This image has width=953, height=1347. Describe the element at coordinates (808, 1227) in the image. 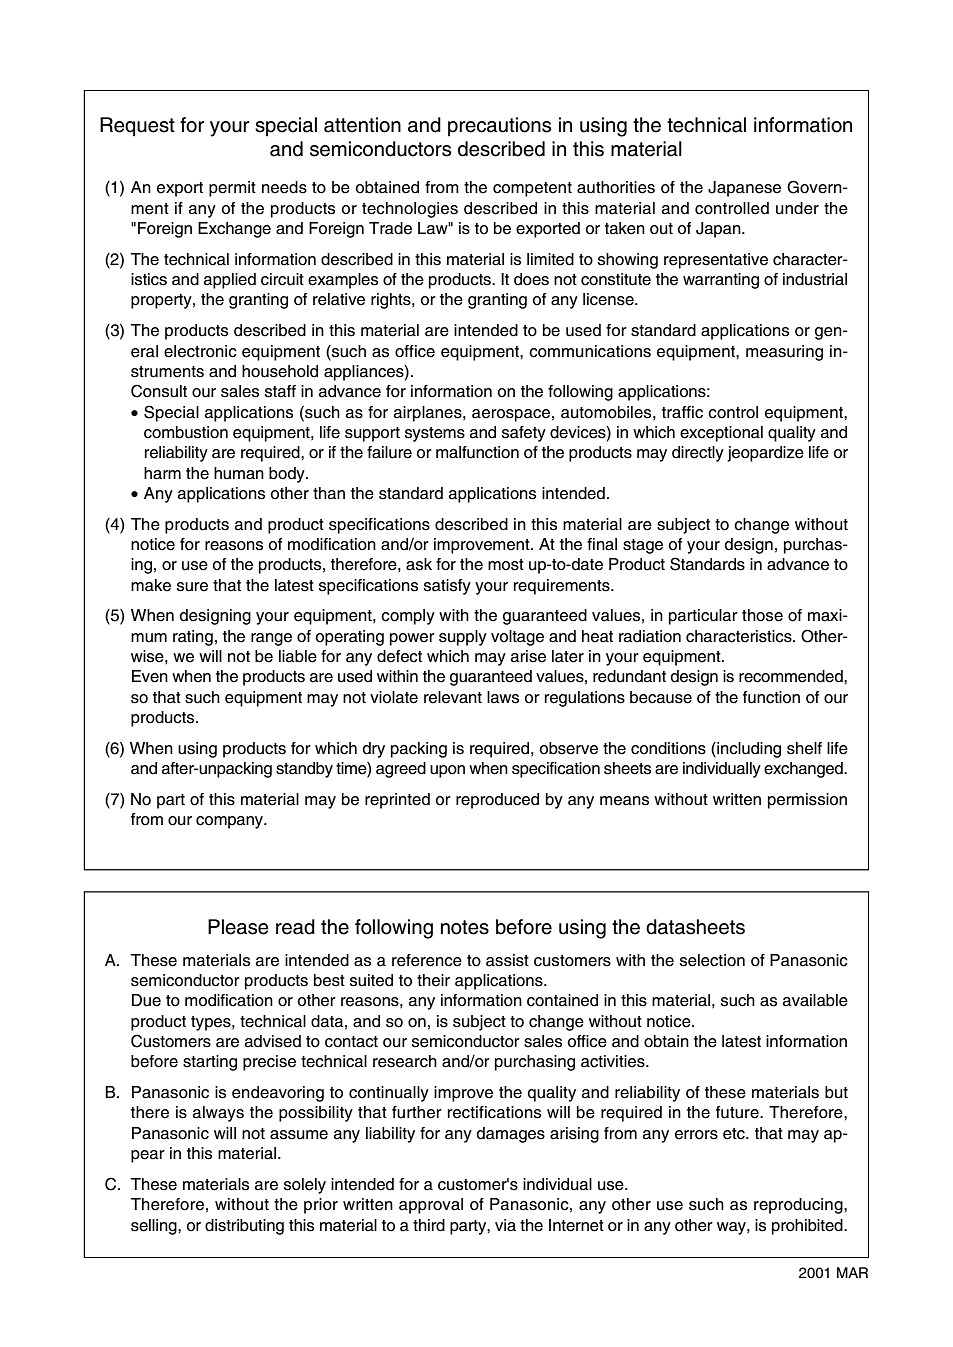

I see `prohibited` at that location.
